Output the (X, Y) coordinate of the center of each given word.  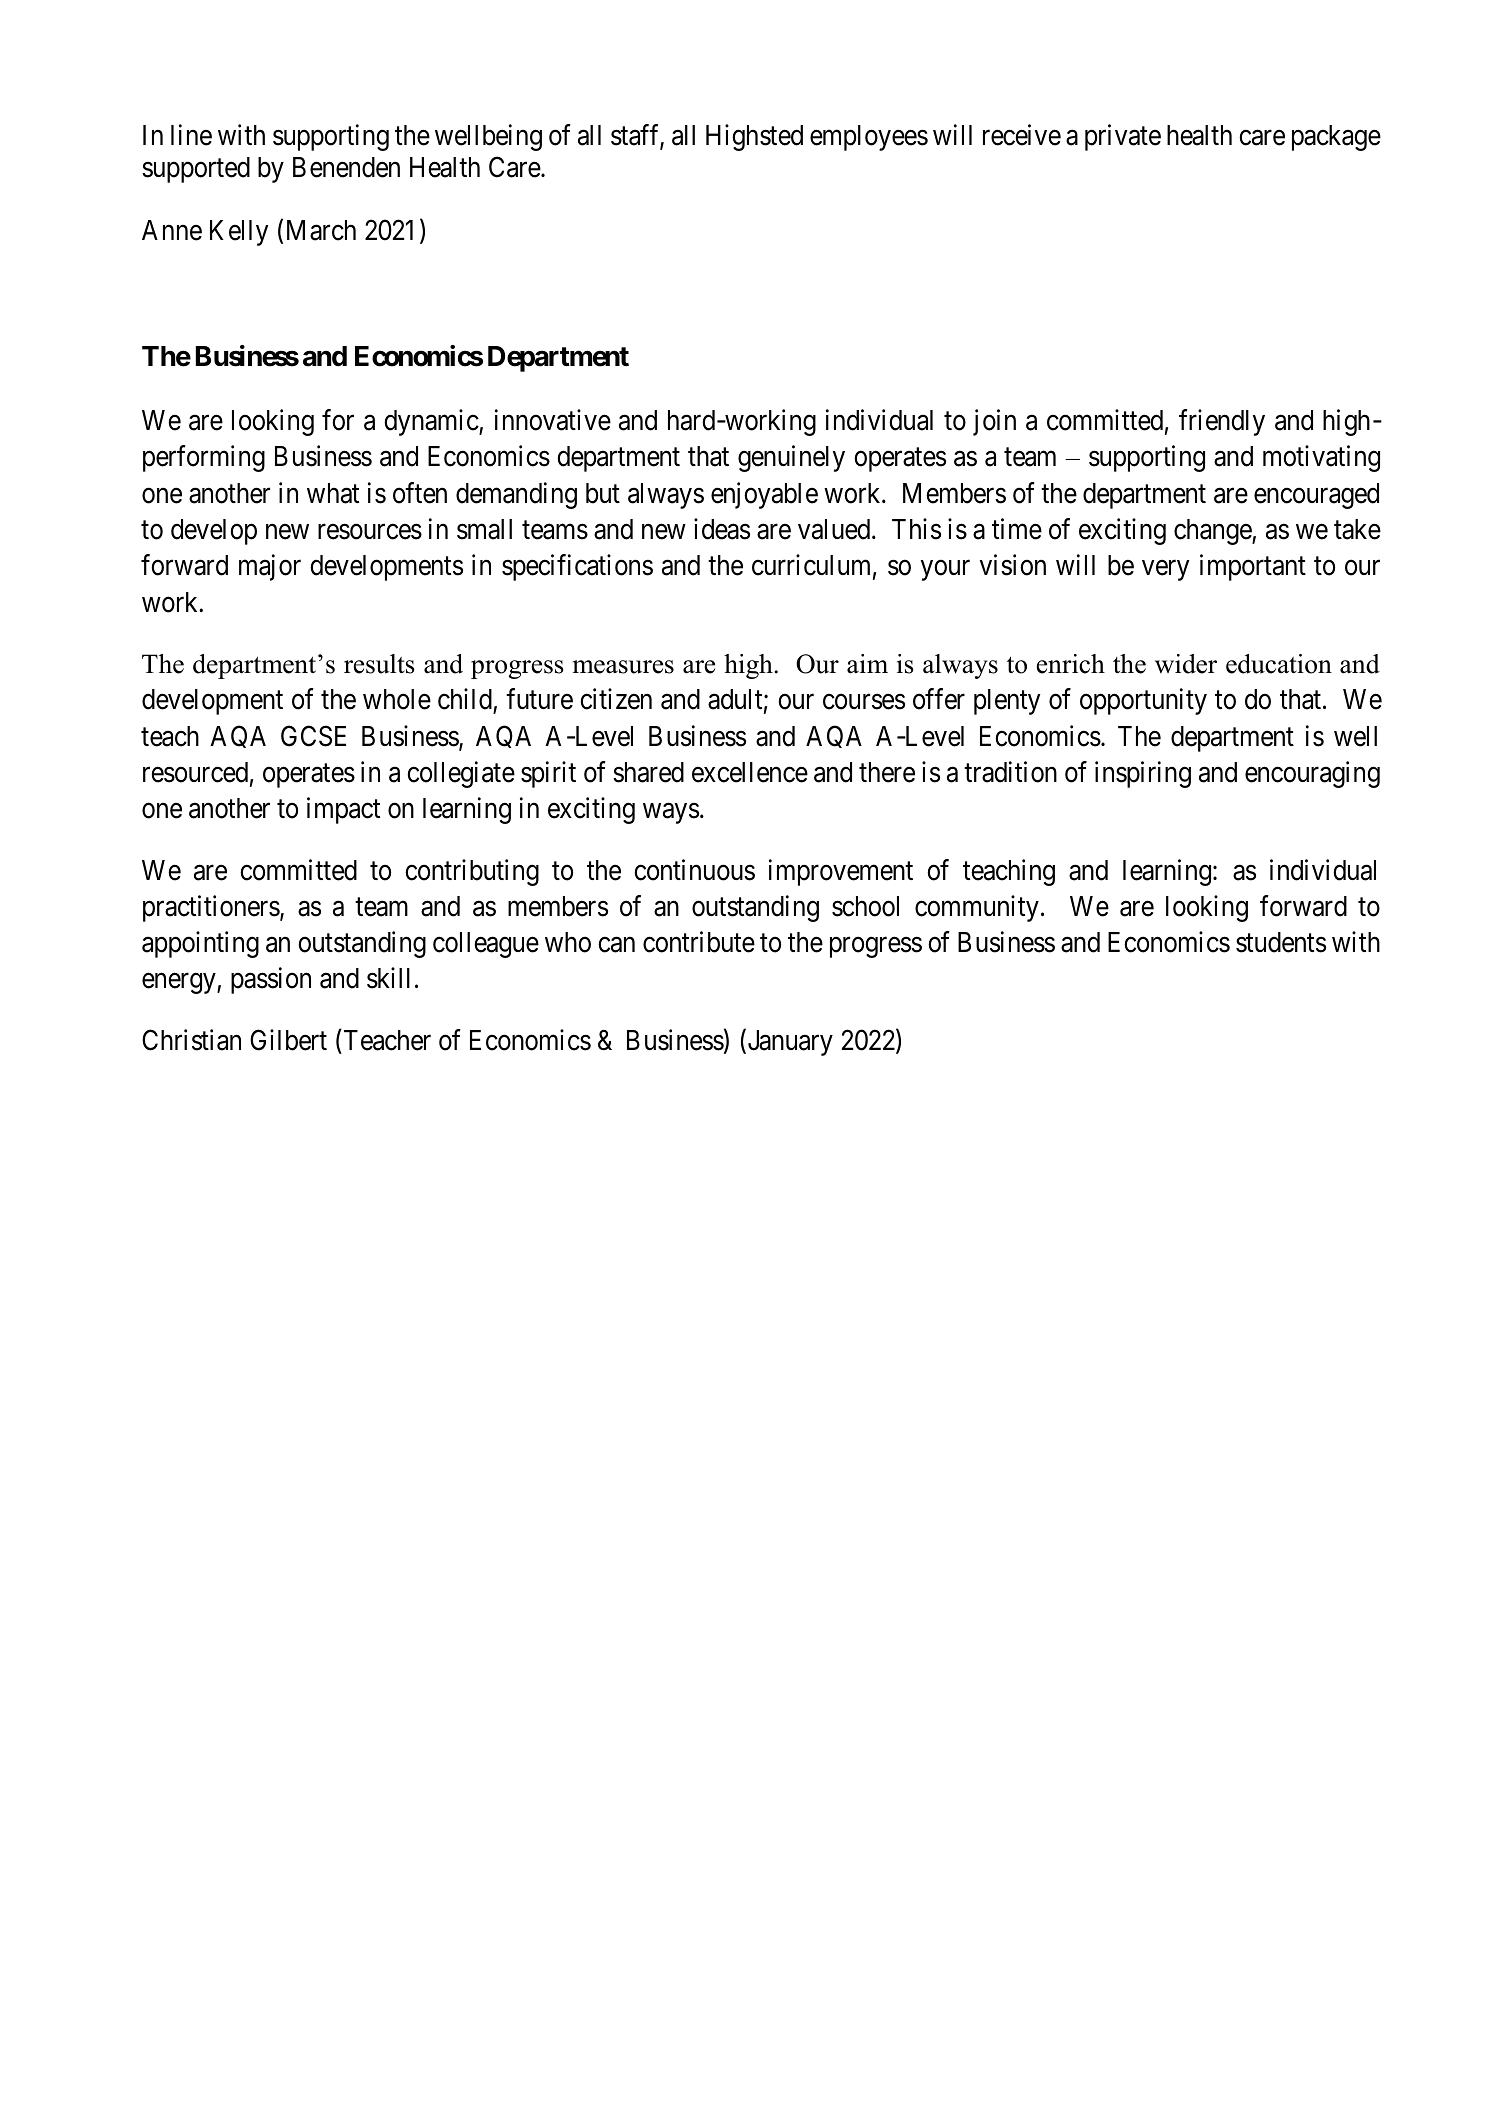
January (789, 1043)
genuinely (791, 458)
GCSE (313, 736)
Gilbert (288, 1040)
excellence (750, 772)
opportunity (1143, 701)
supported (196, 170)
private (1123, 137)
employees (869, 138)
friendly (1222, 422)
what (333, 493)
